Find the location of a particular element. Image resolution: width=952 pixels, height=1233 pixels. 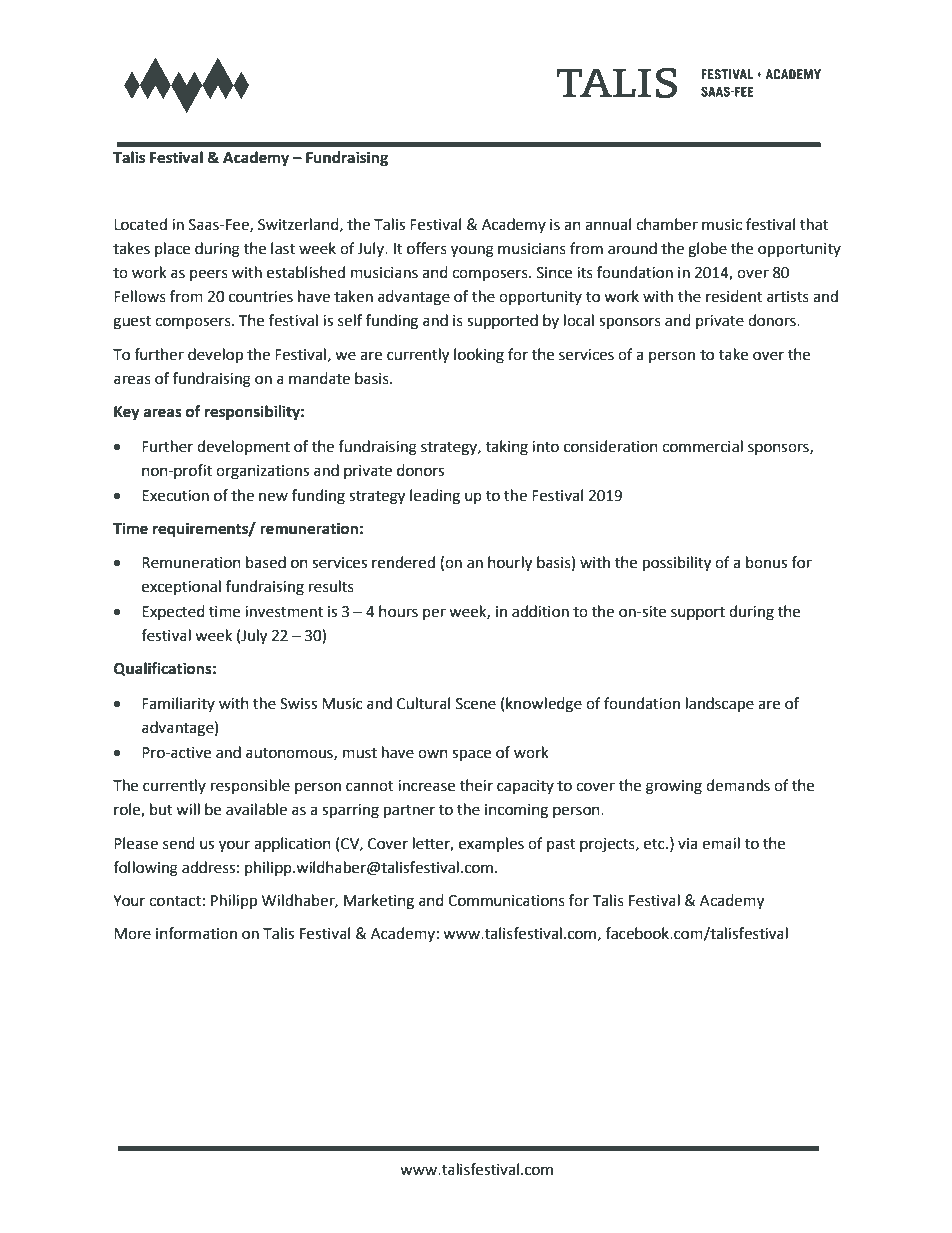

Communications is located at coordinates (506, 901).
